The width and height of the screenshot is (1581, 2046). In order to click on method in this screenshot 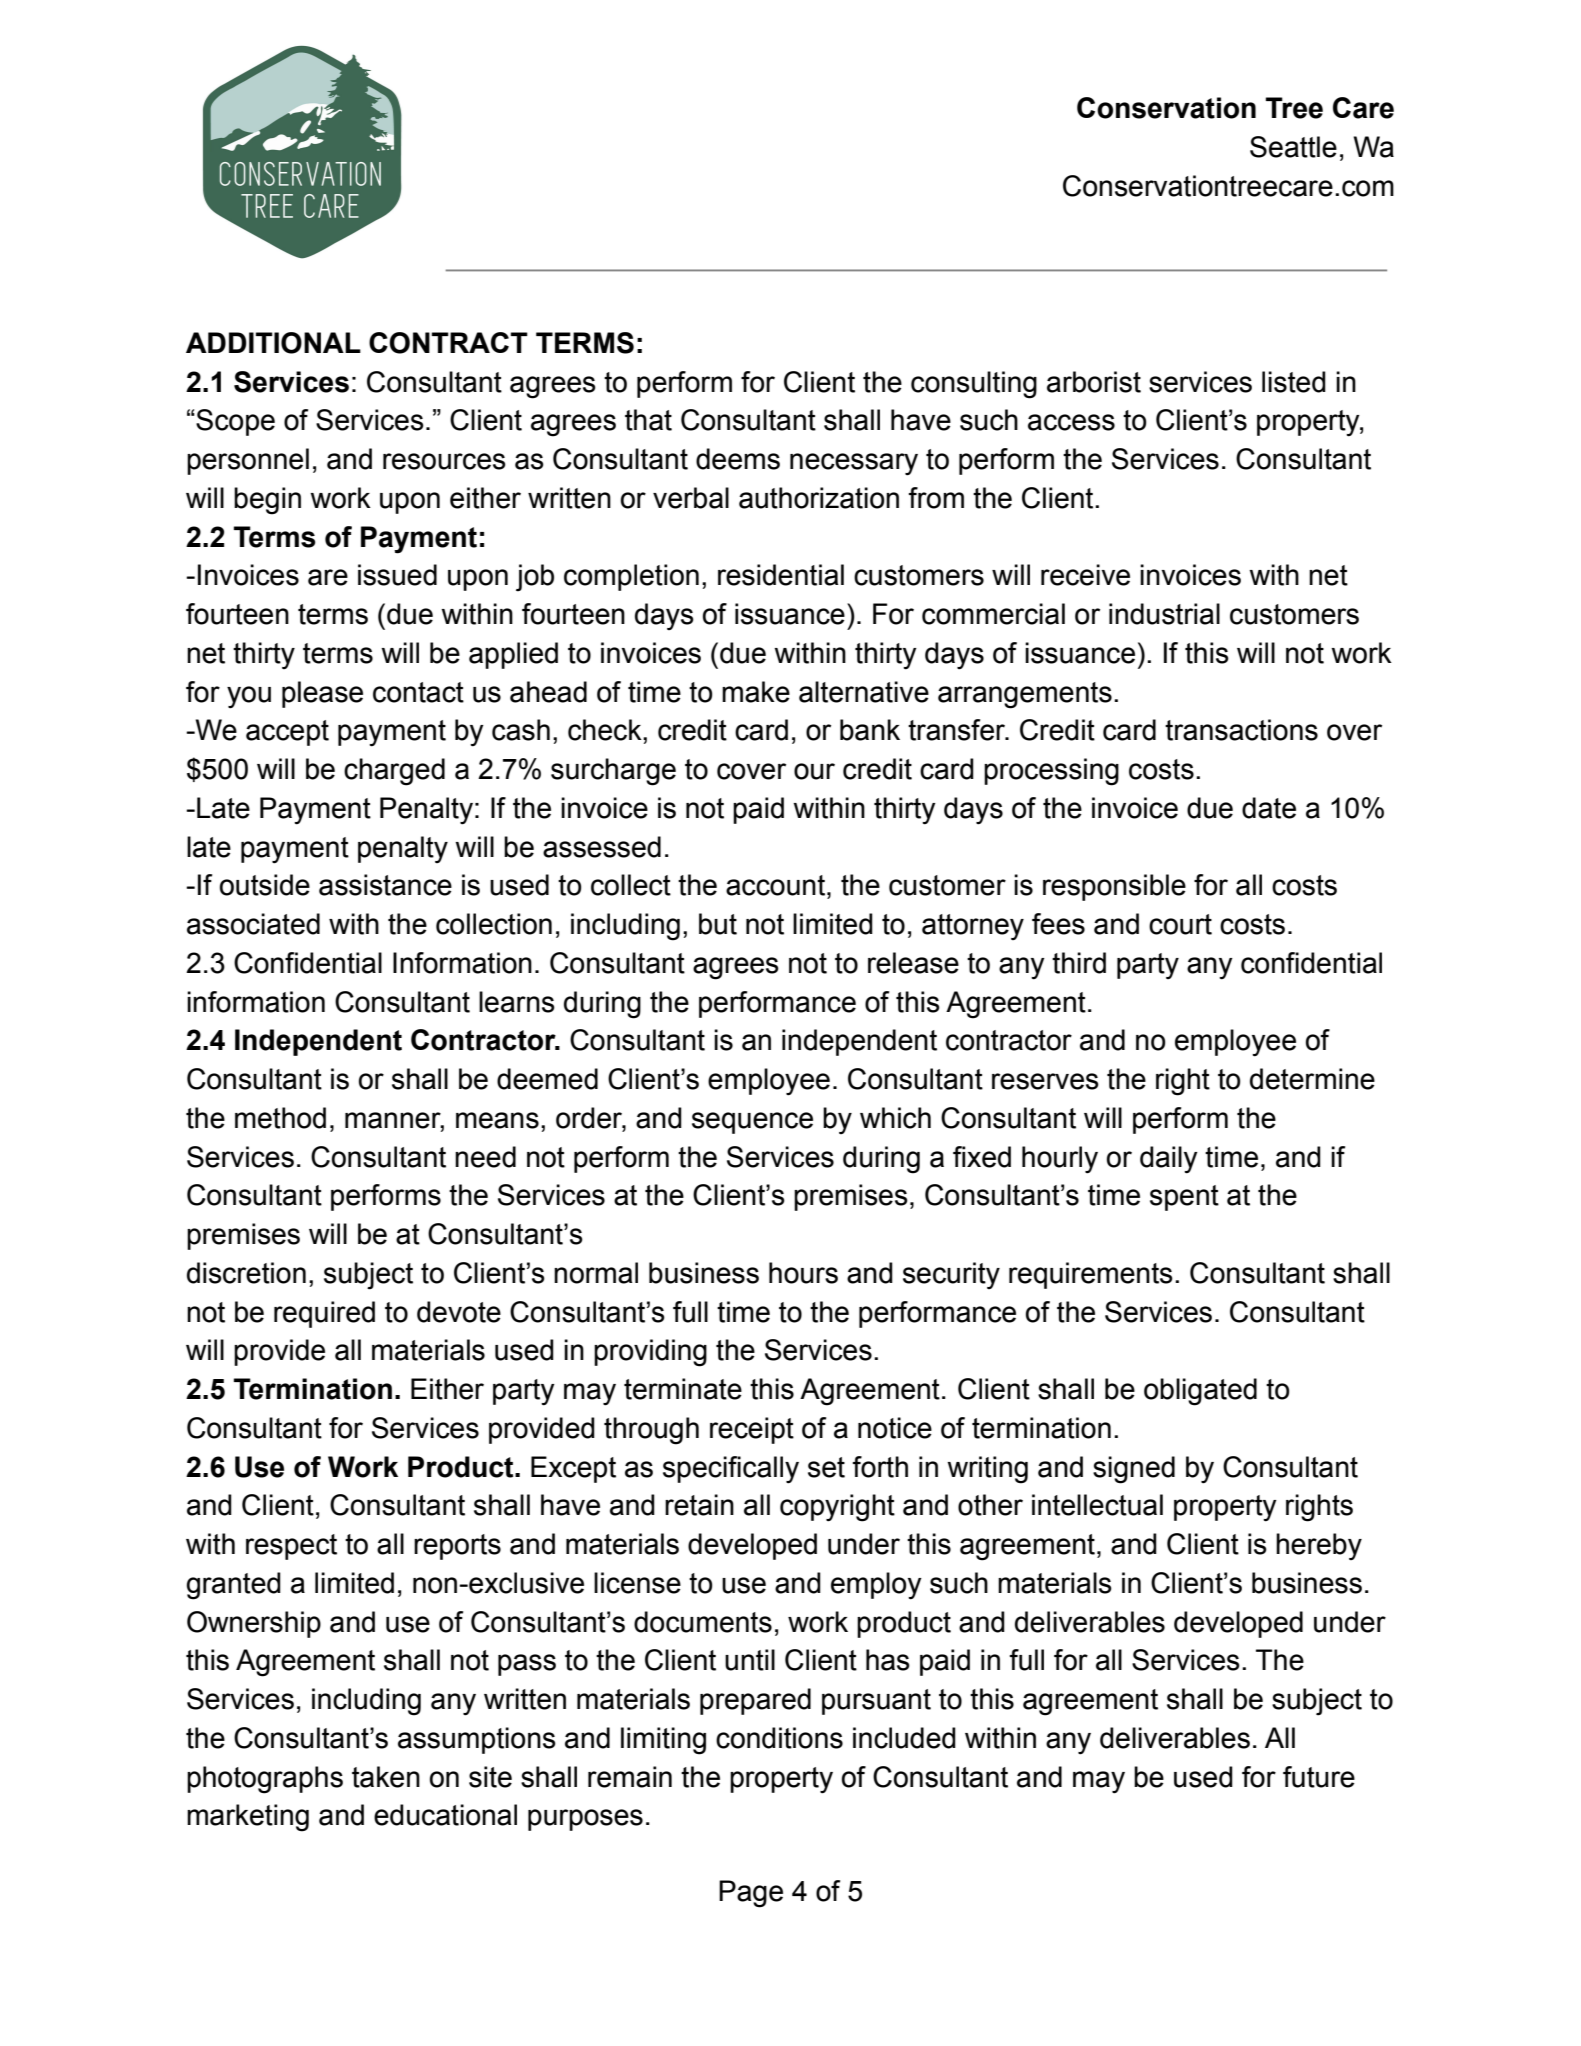, I will do `click(280, 1118)`.
